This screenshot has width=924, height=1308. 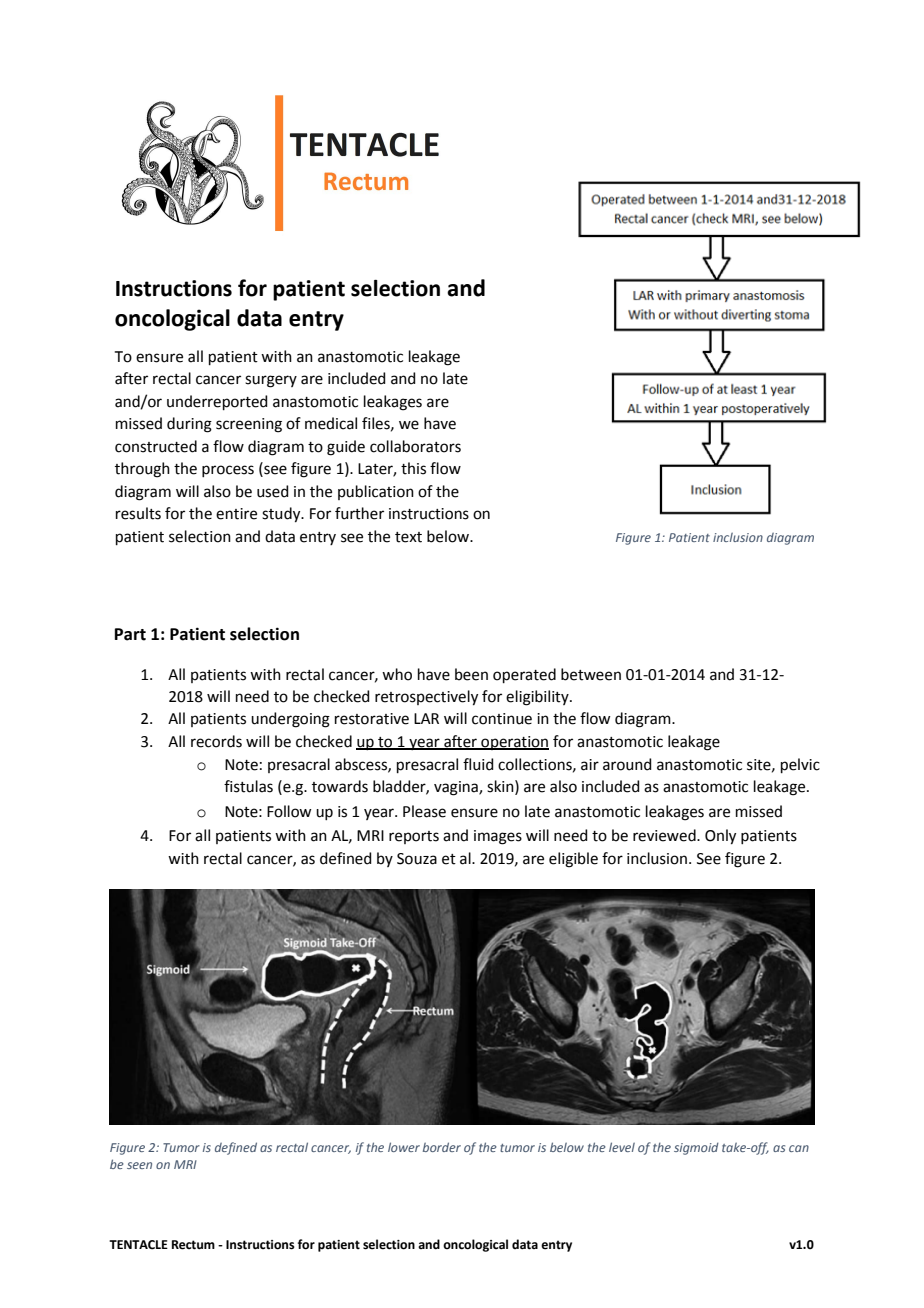 What do you see at coordinates (442, 1147) in the screenshot?
I see `border` at bounding box center [442, 1147].
